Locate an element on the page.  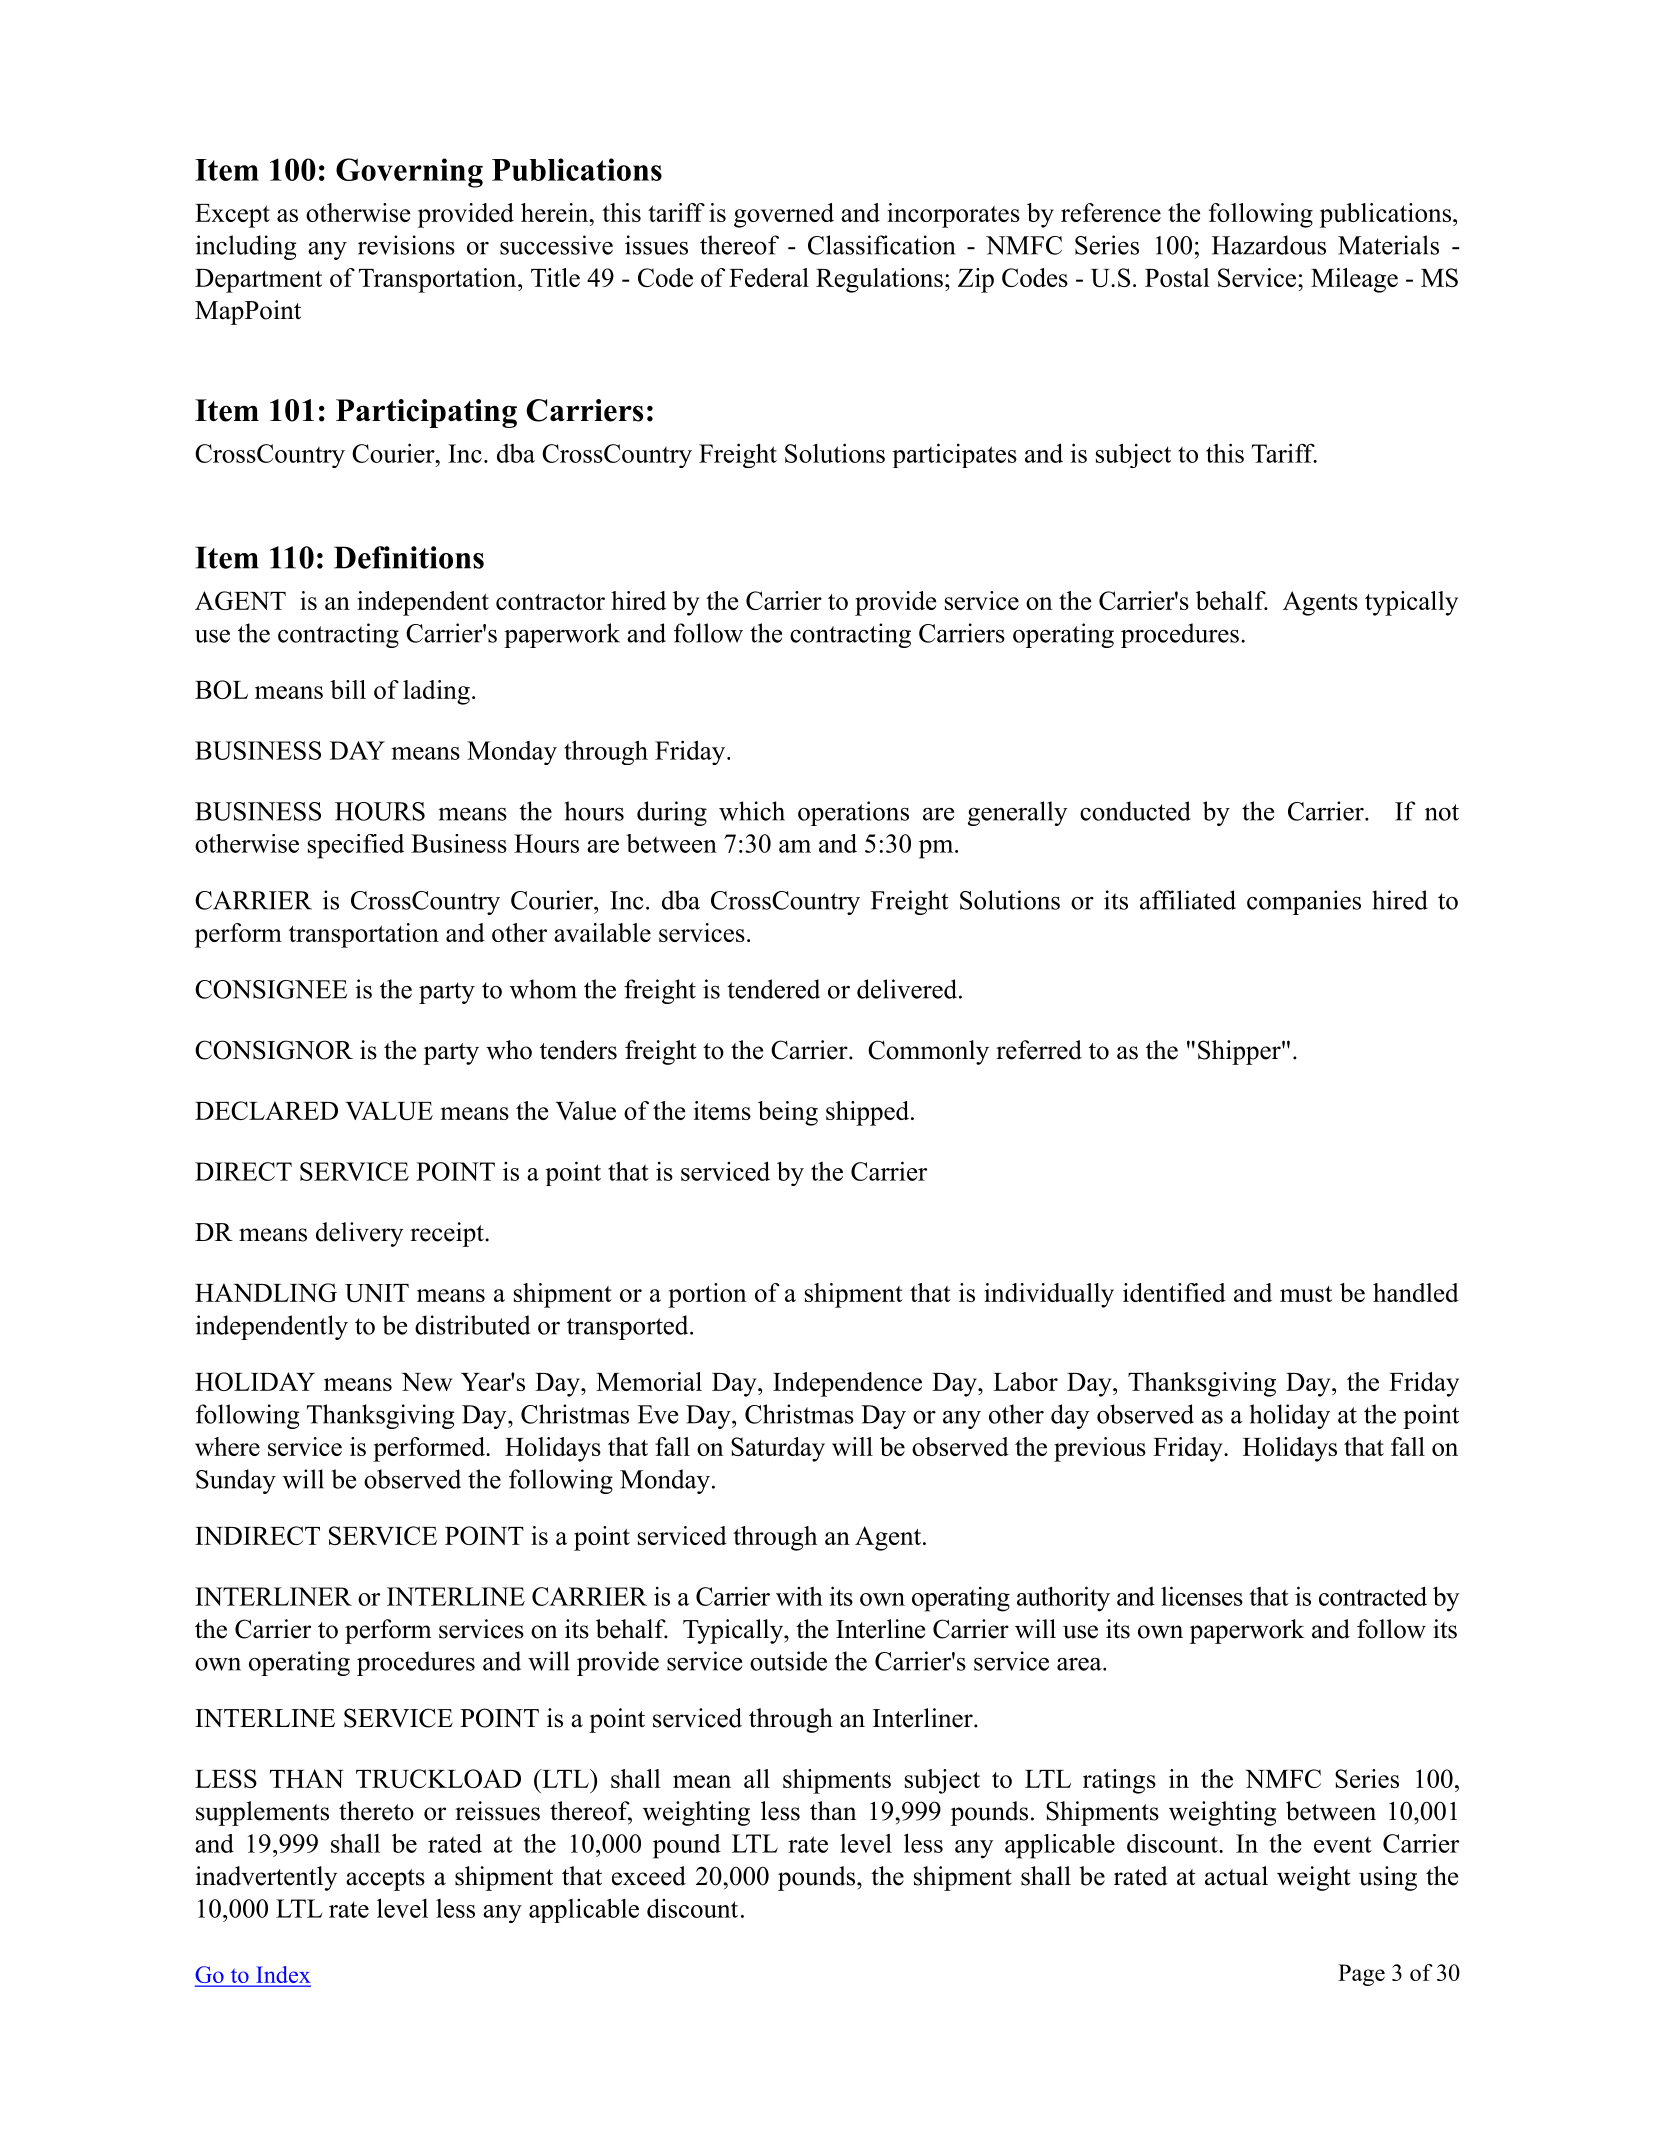
accepts is located at coordinates (385, 1880).
